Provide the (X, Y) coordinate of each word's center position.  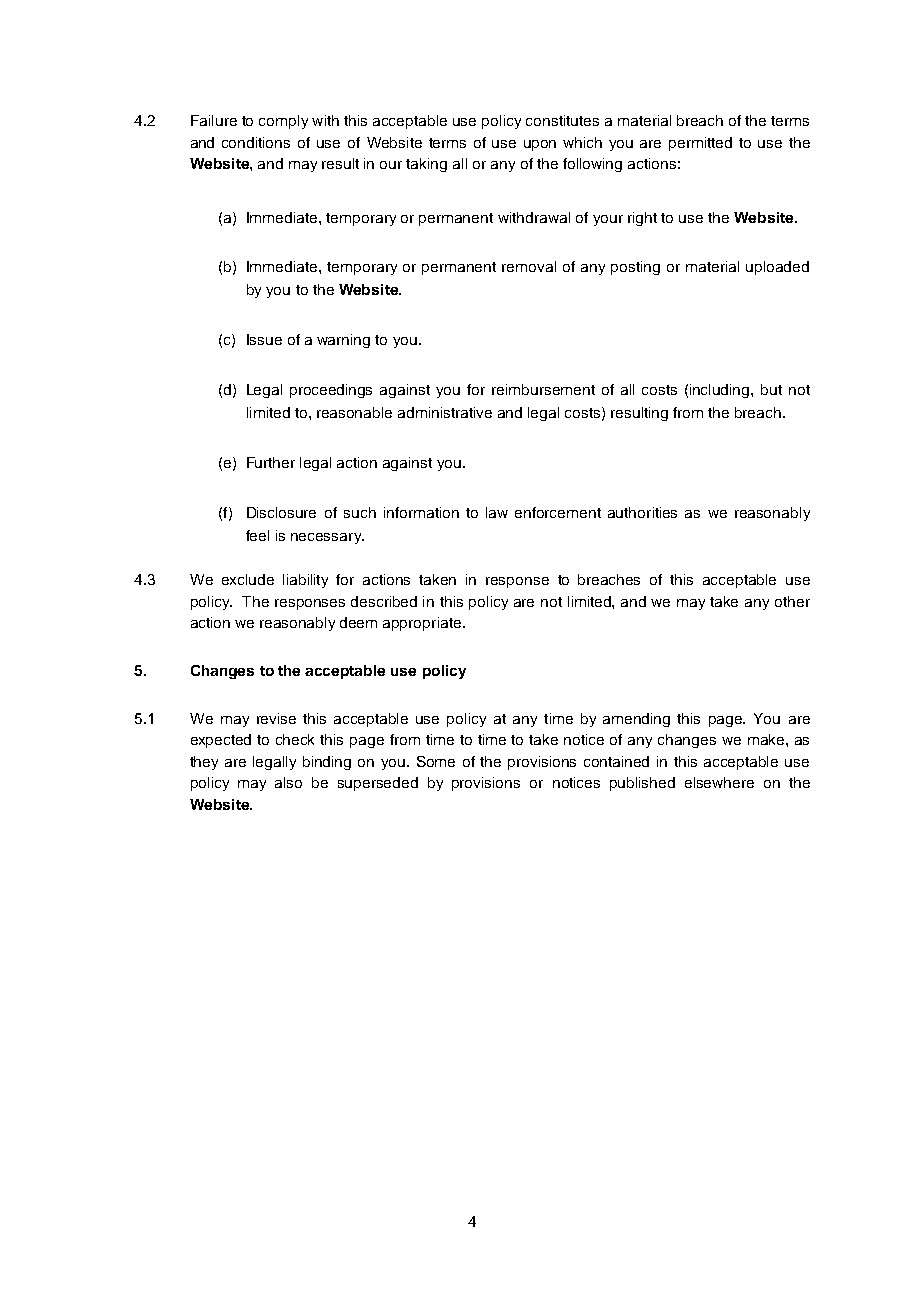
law (497, 512)
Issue (264, 339)
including (721, 391)
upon (540, 145)
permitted (700, 144)
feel (257, 535)
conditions (256, 142)
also (288, 782)
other (792, 601)
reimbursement (543, 389)
